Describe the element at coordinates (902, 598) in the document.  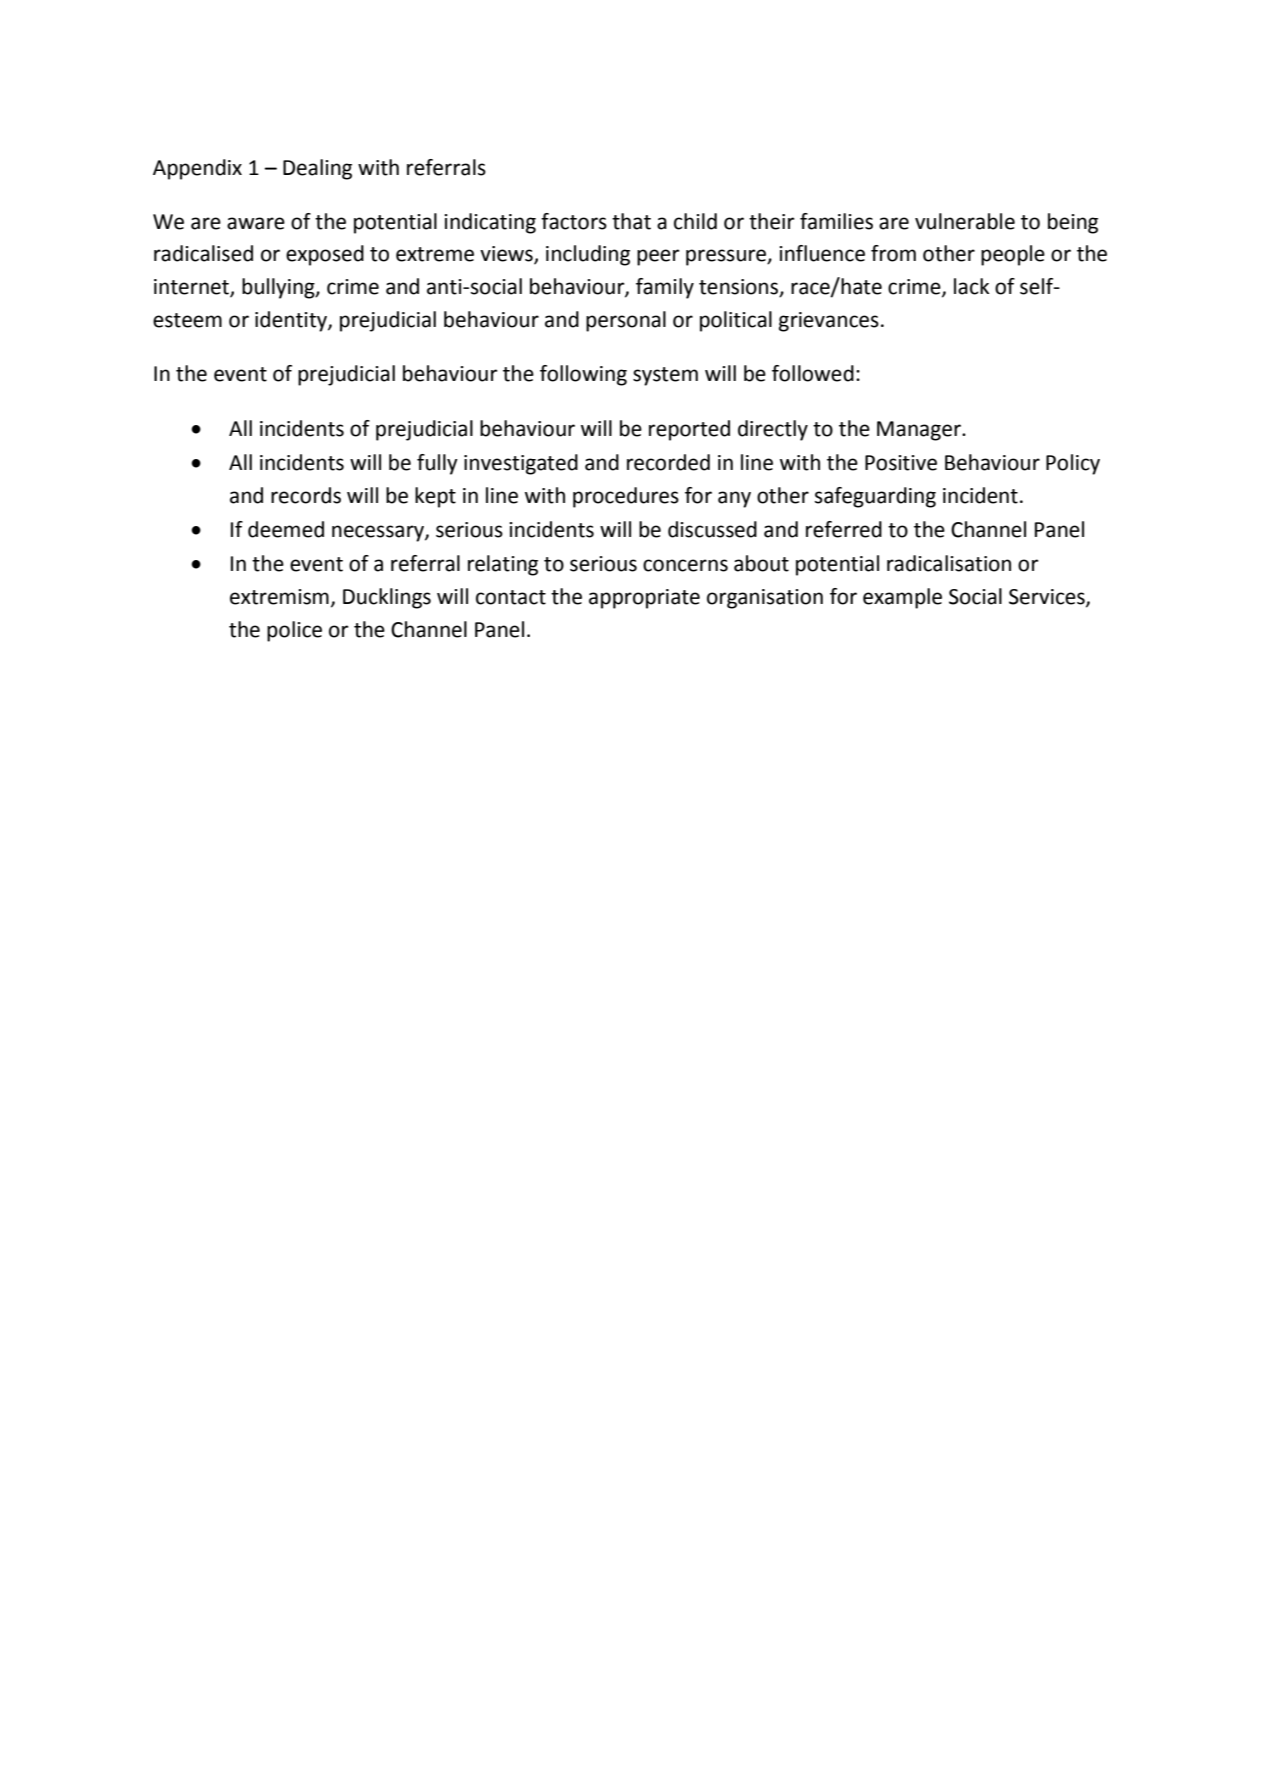
I see `example` at that location.
